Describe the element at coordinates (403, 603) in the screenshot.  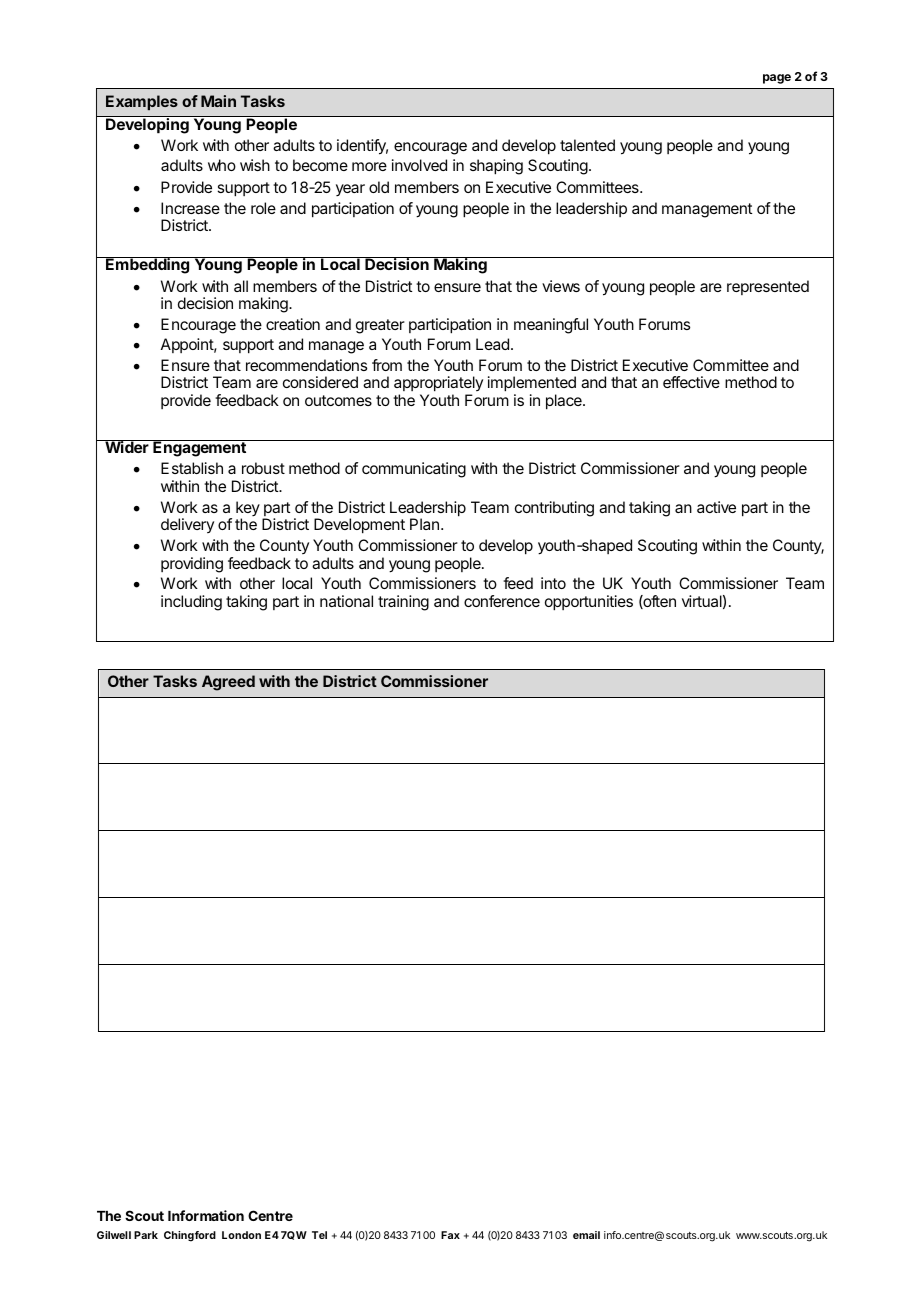
I see `training` at that location.
